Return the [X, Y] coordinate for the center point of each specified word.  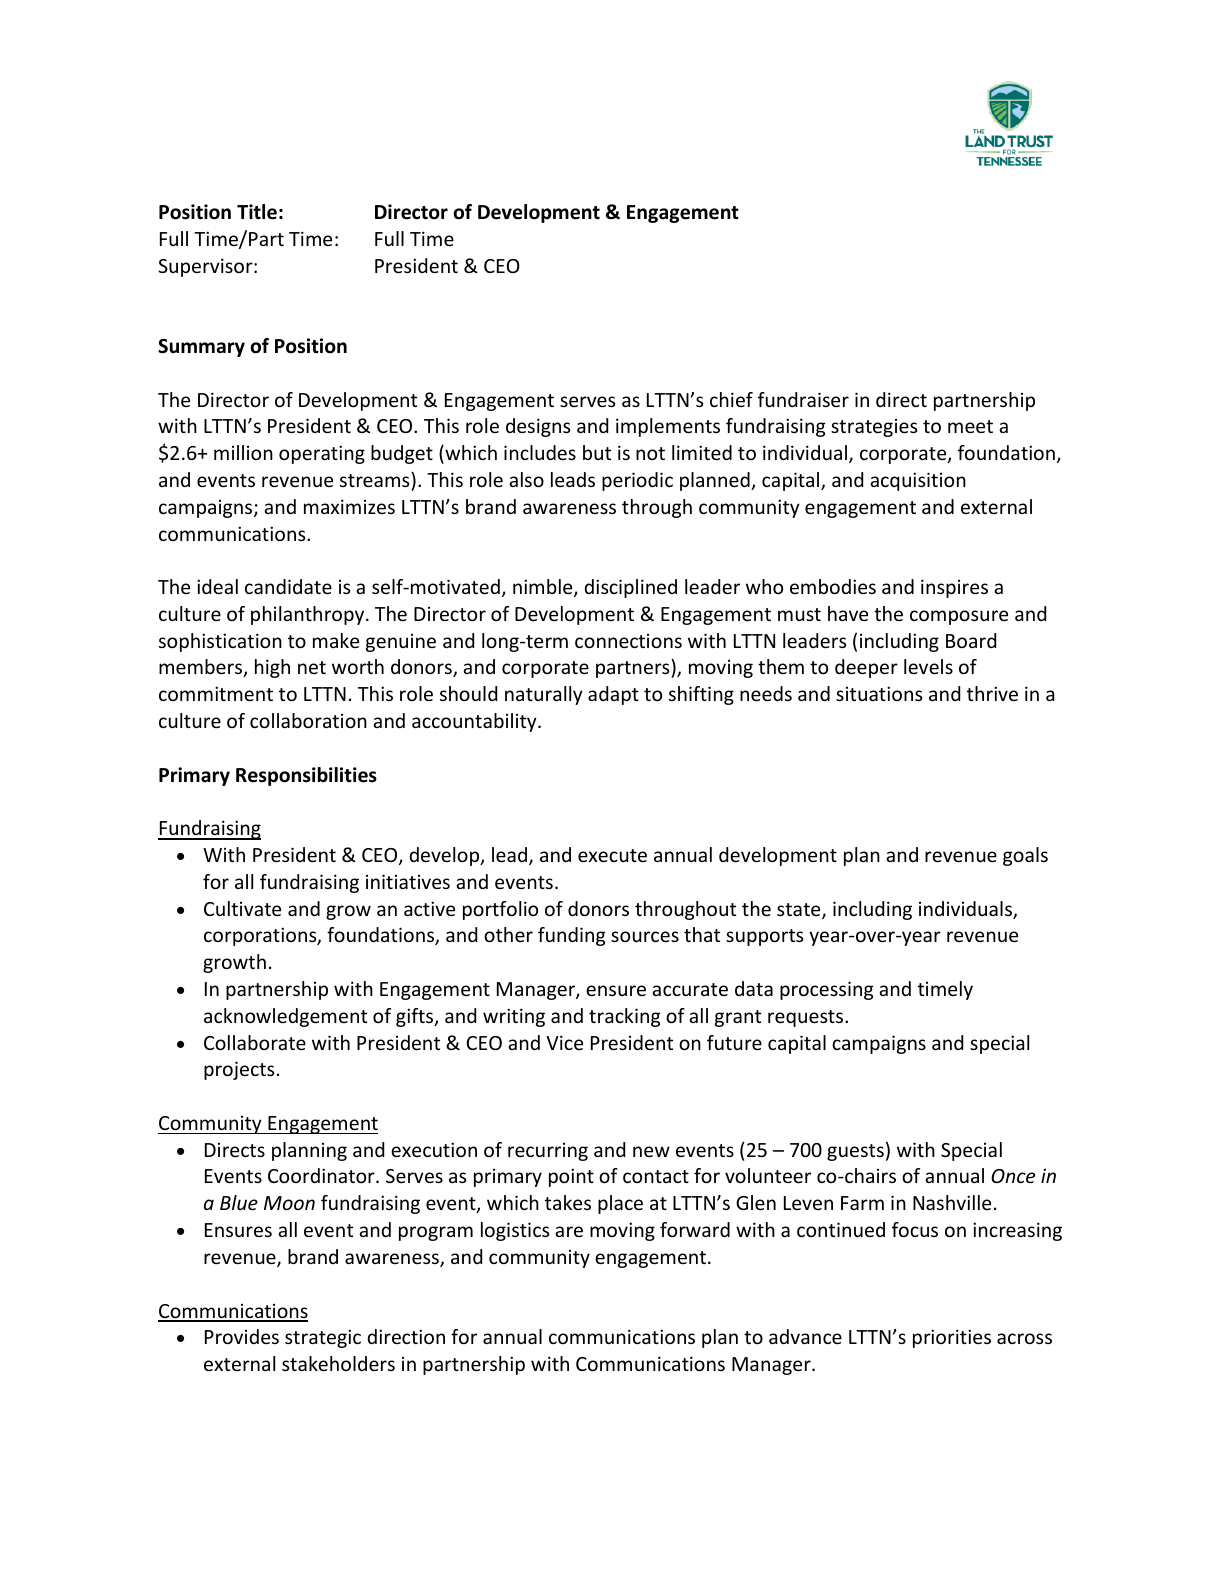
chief [731, 399]
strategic [323, 1338]
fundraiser [803, 399]
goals [1025, 856]
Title [257, 212]
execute [612, 855]
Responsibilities [306, 776]
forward [695, 1229]
